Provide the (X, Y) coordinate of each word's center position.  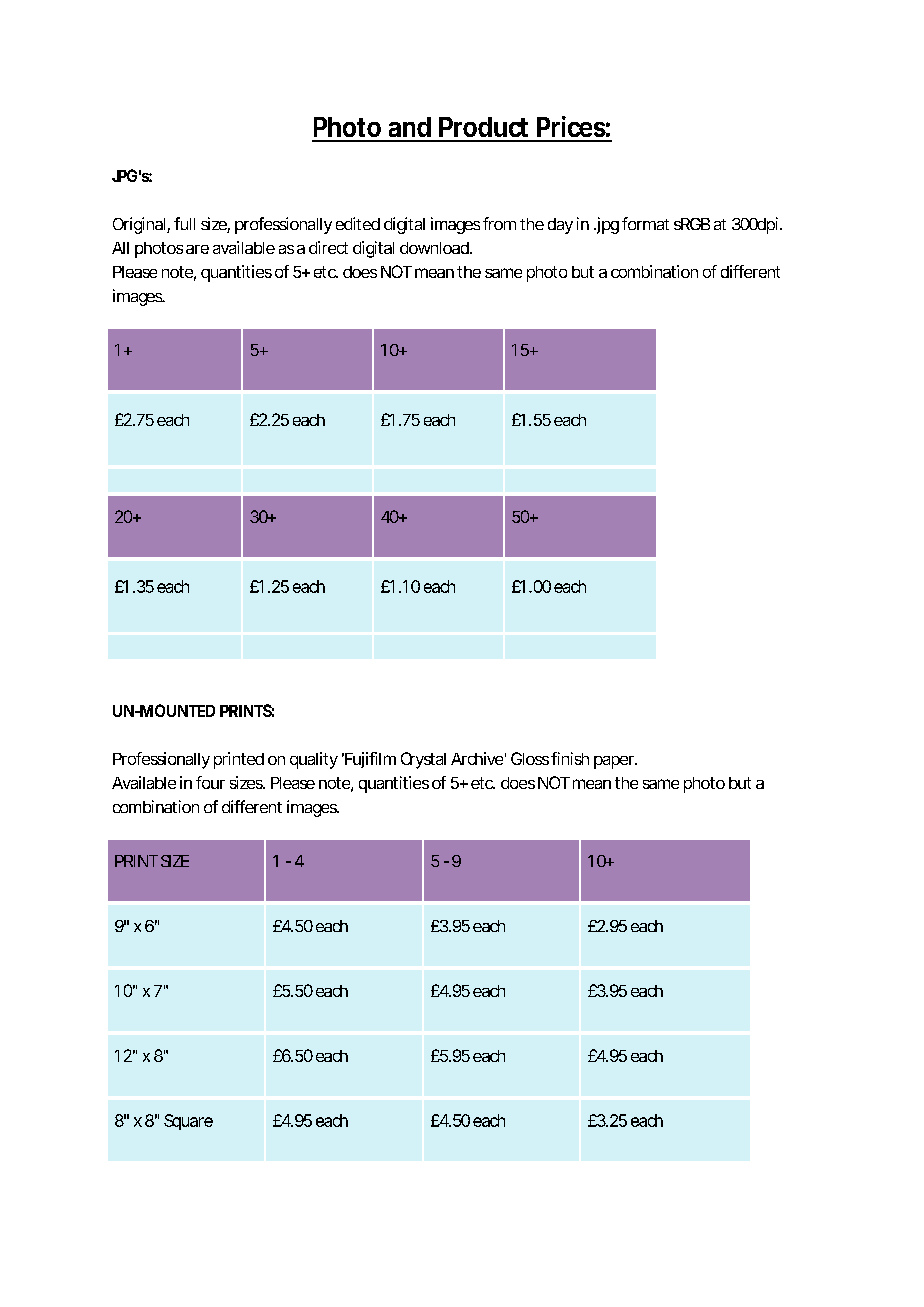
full (184, 223)
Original (139, 225)
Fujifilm (369, 760)
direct (328, 247)
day (560, 226)
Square (188, 1122)
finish (570, 758)
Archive (477, 758)
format (645, 223)
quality (314, 760)
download (434, 248)
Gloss (530, 758)
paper (615, 762)
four (210, 782)
